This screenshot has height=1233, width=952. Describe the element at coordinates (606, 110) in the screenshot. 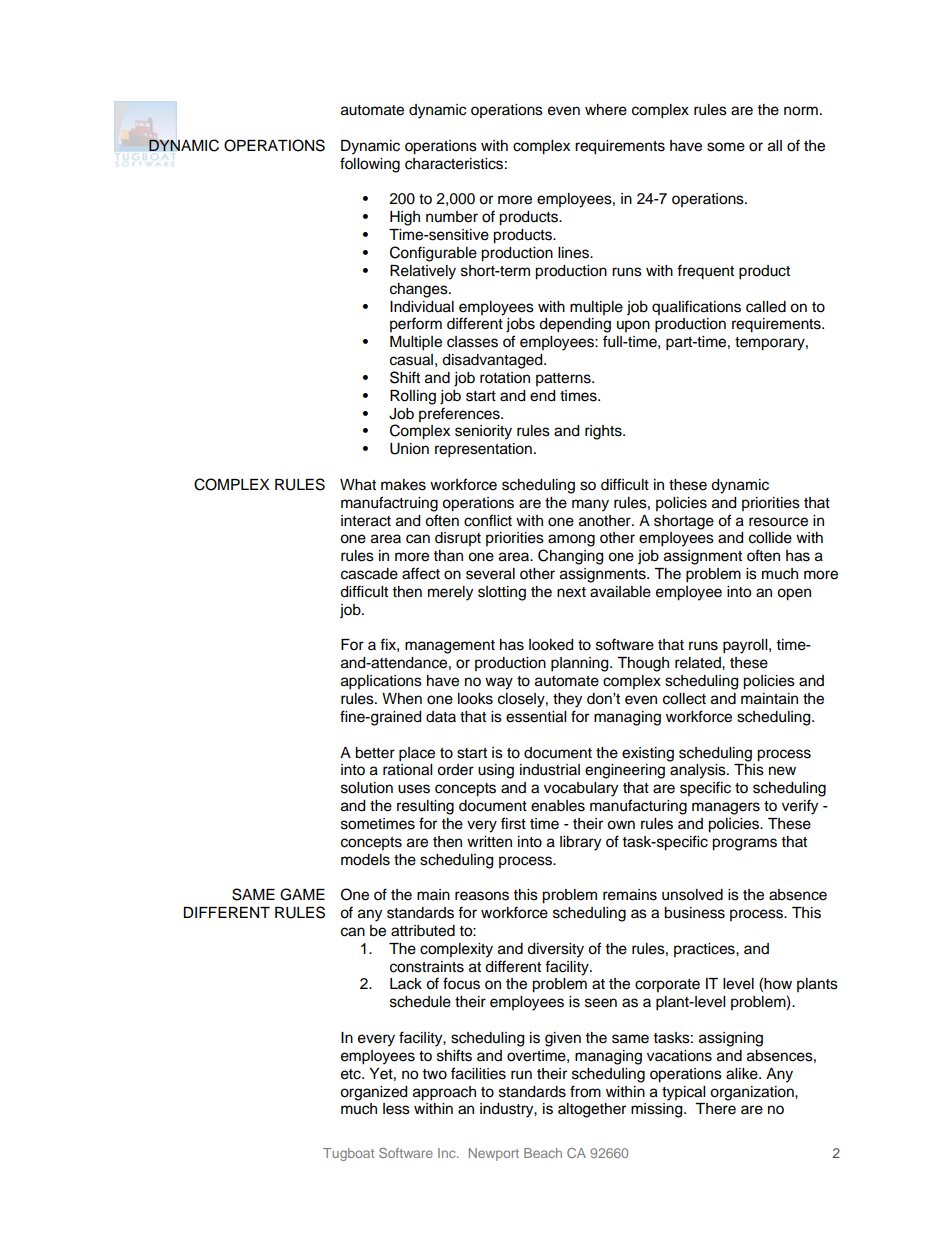

I see `where` at that location.
